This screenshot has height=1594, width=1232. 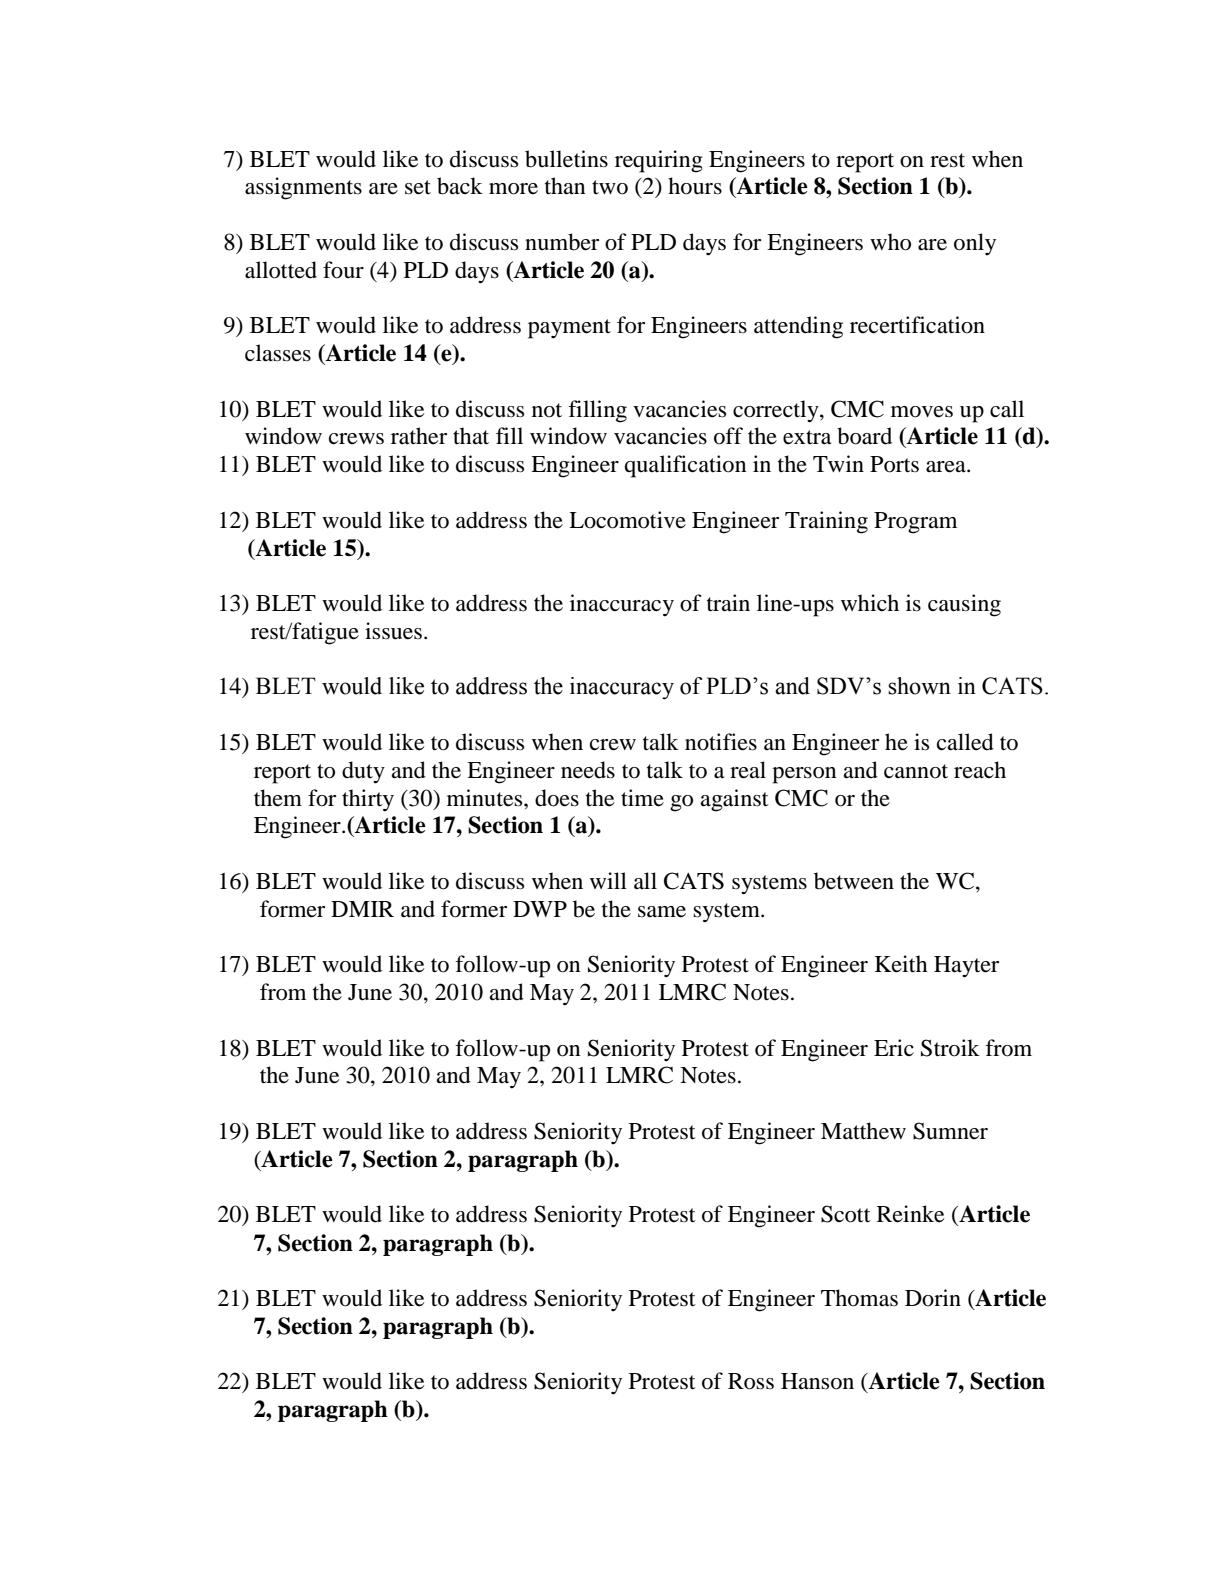 I want to click on who, so click(x=890, y=242).
